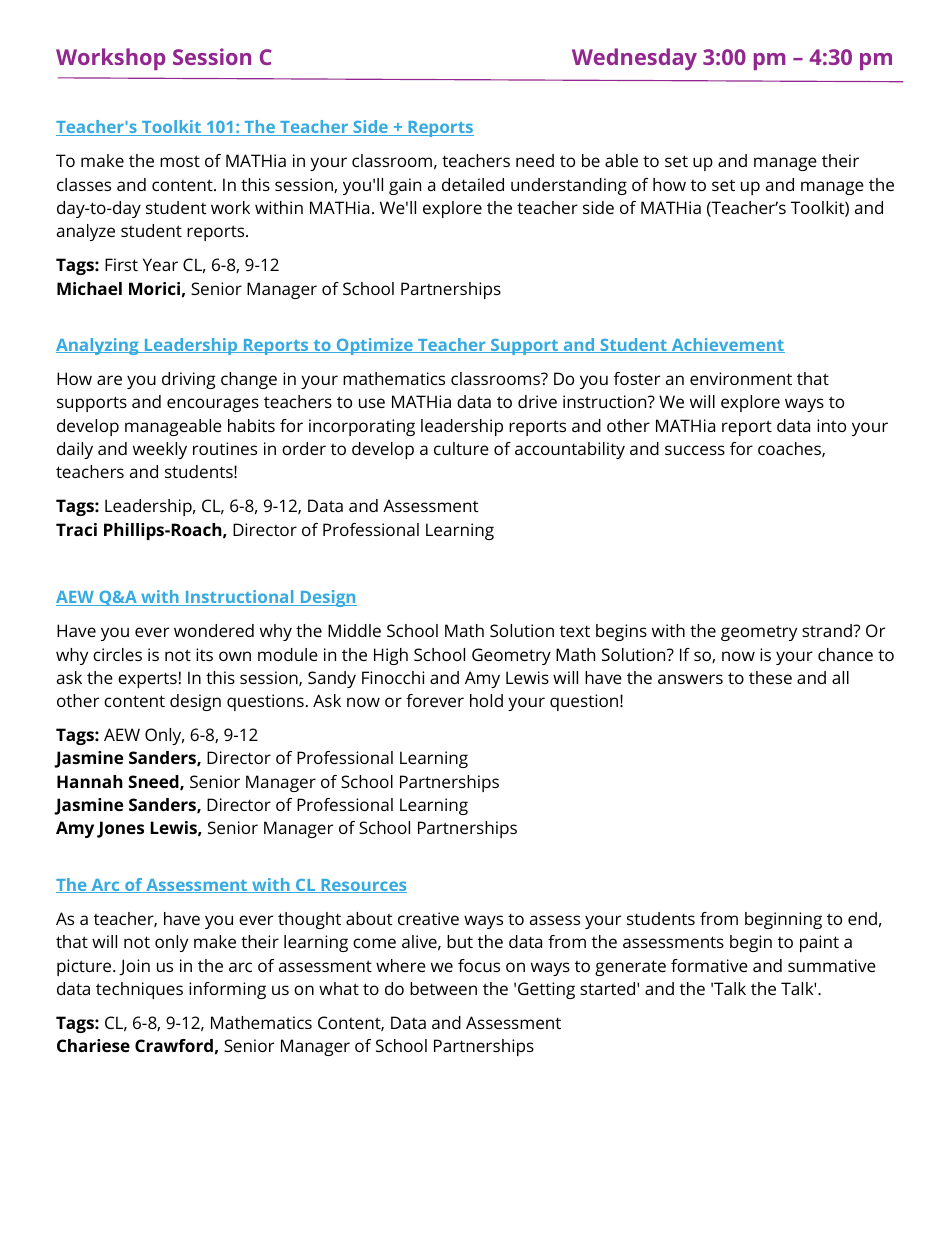  I want to click on driving, so click(188, 380).
